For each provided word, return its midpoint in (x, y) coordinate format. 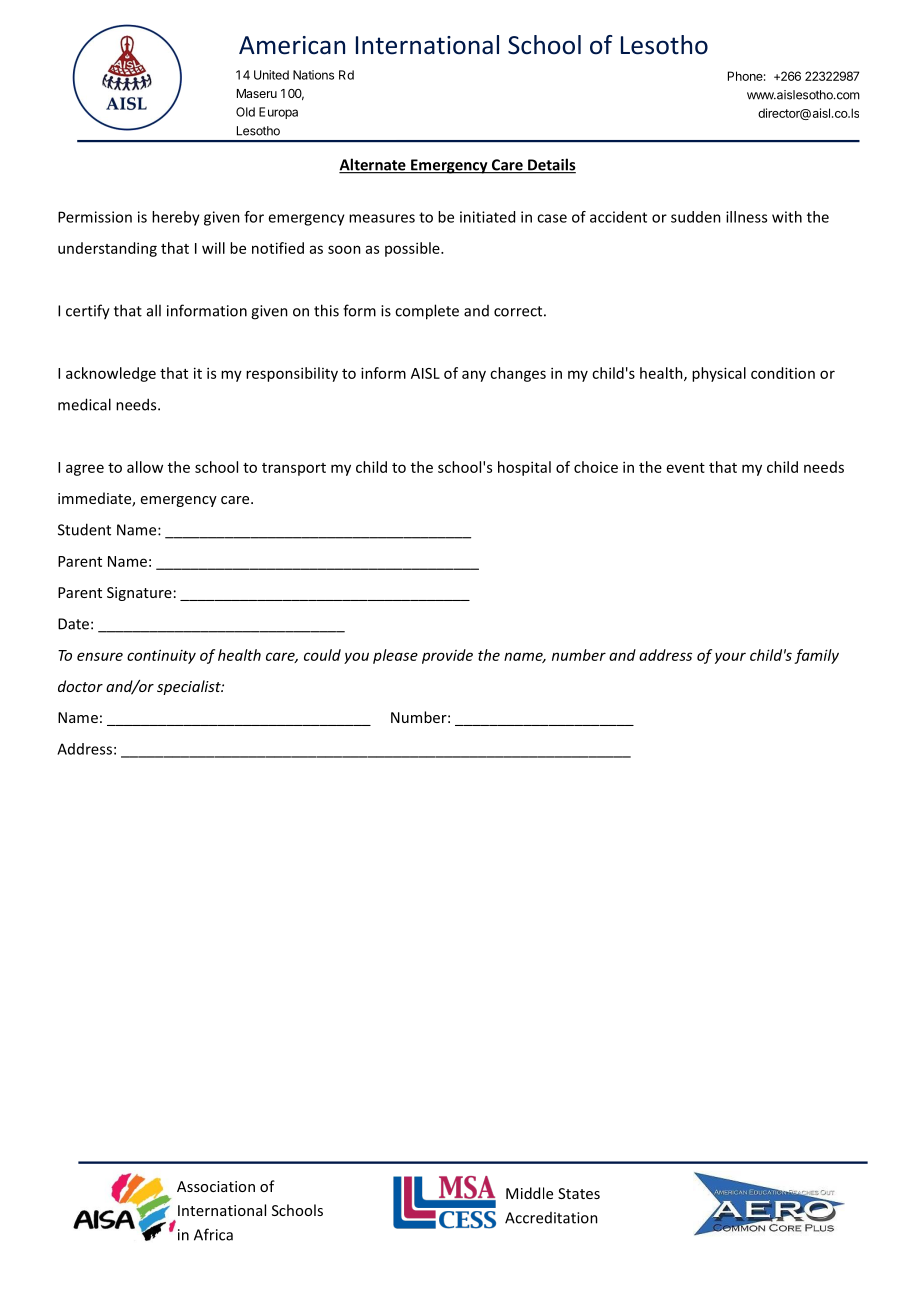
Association (216, 1186)
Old (245, 112)
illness (746, 217)
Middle (529, 1193)
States (579, 1193)
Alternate (373, 165)
